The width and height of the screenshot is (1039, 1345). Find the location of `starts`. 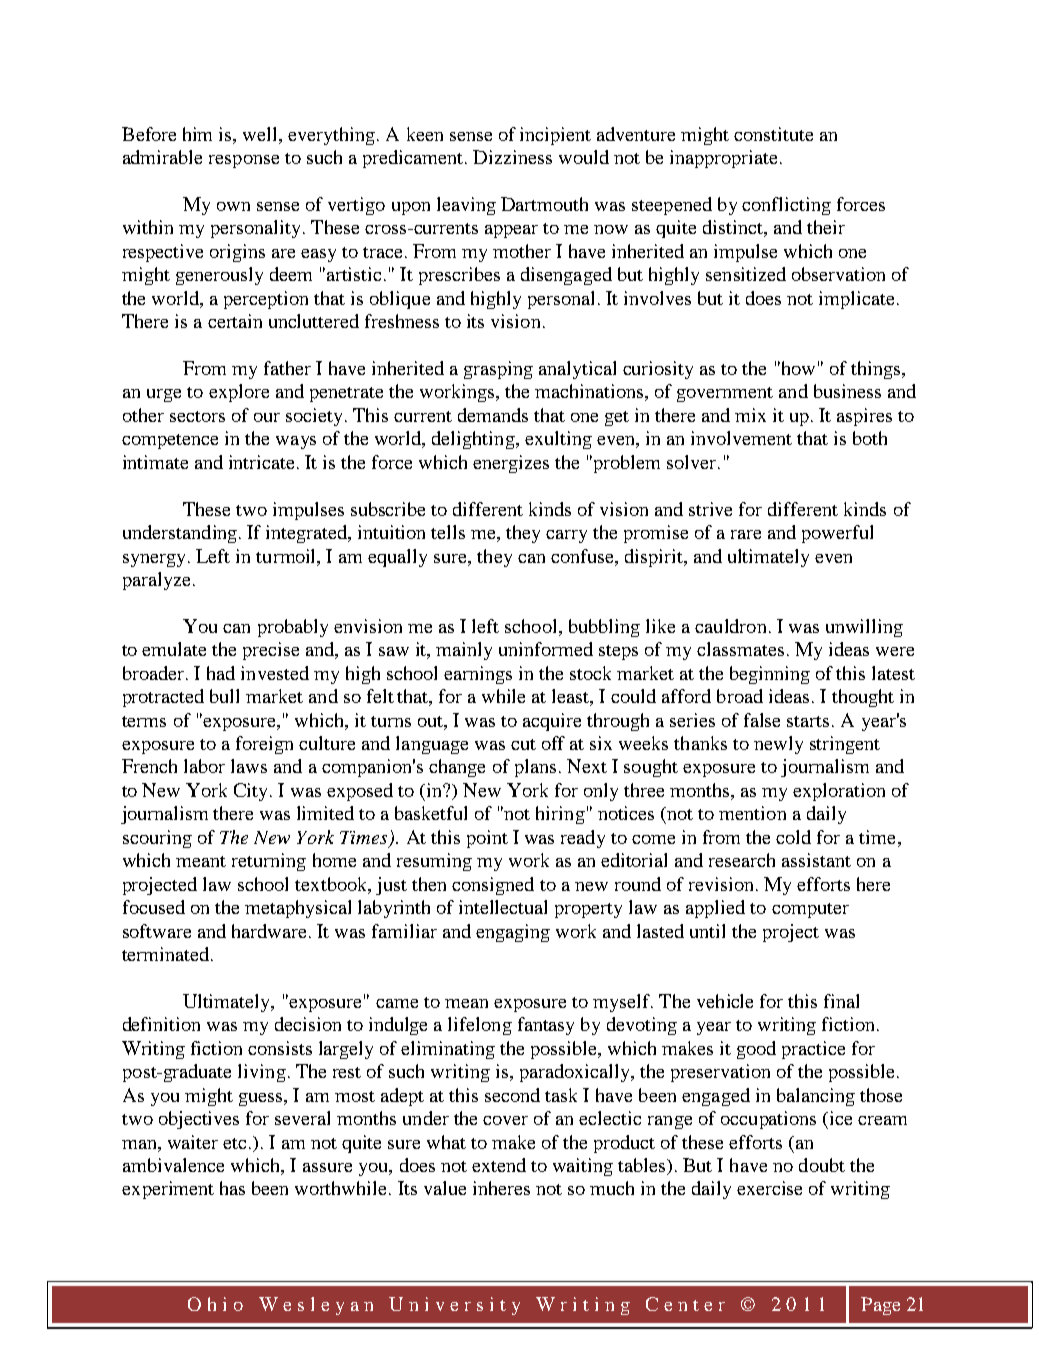

starts is located at coordinates (808, 721).
